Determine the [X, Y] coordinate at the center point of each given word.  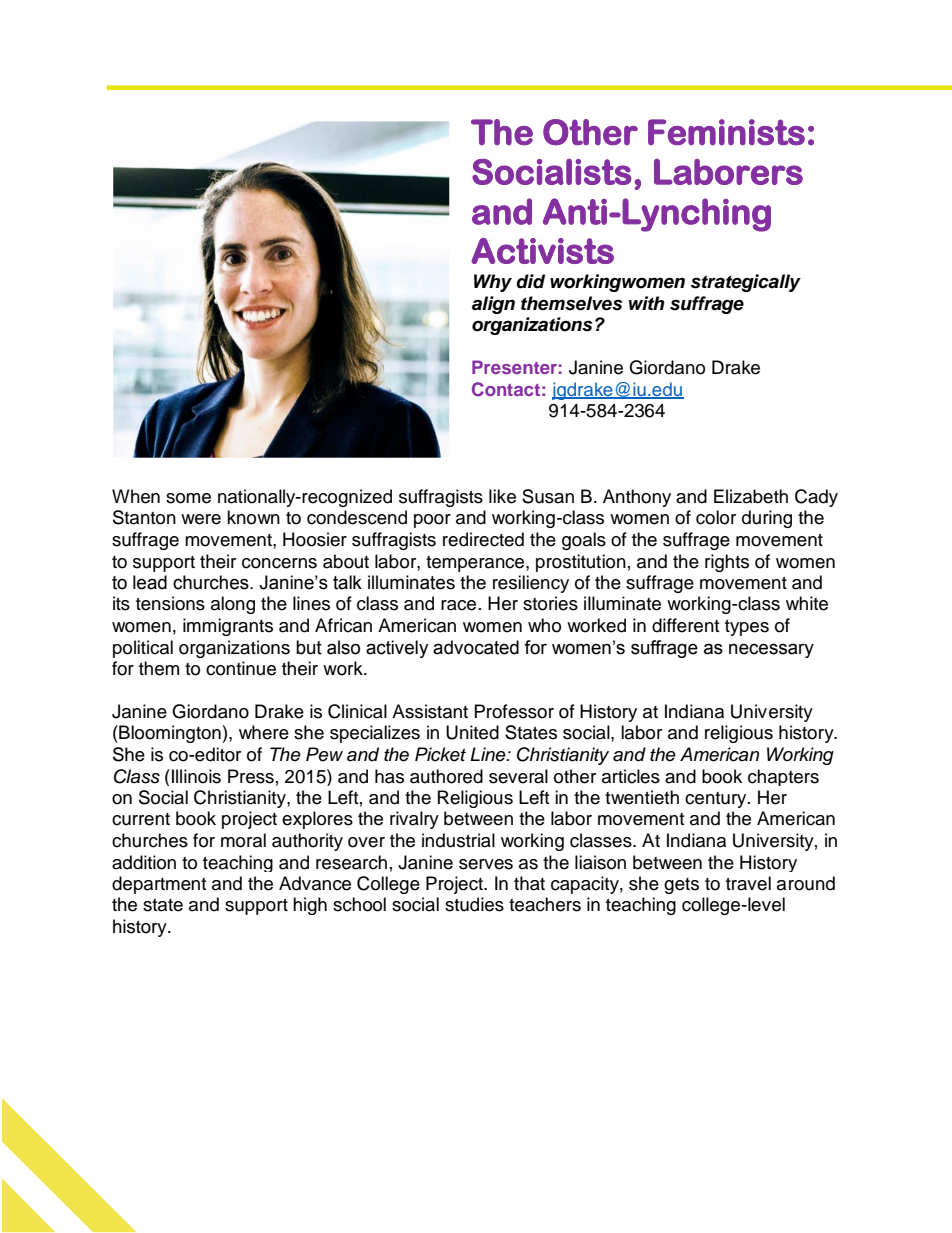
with [646, 303]
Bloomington [170, 734]
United [472, 732]
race [458, 605]
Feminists [726, 132]
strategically [746, 283]
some [188, 498]
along [233, 605]
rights [727, 563]
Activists [542, 251]
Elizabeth [751, 496]
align [493, 305]
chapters [783, 777]
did [530, 281]
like [502, 496]
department [159, 885]
